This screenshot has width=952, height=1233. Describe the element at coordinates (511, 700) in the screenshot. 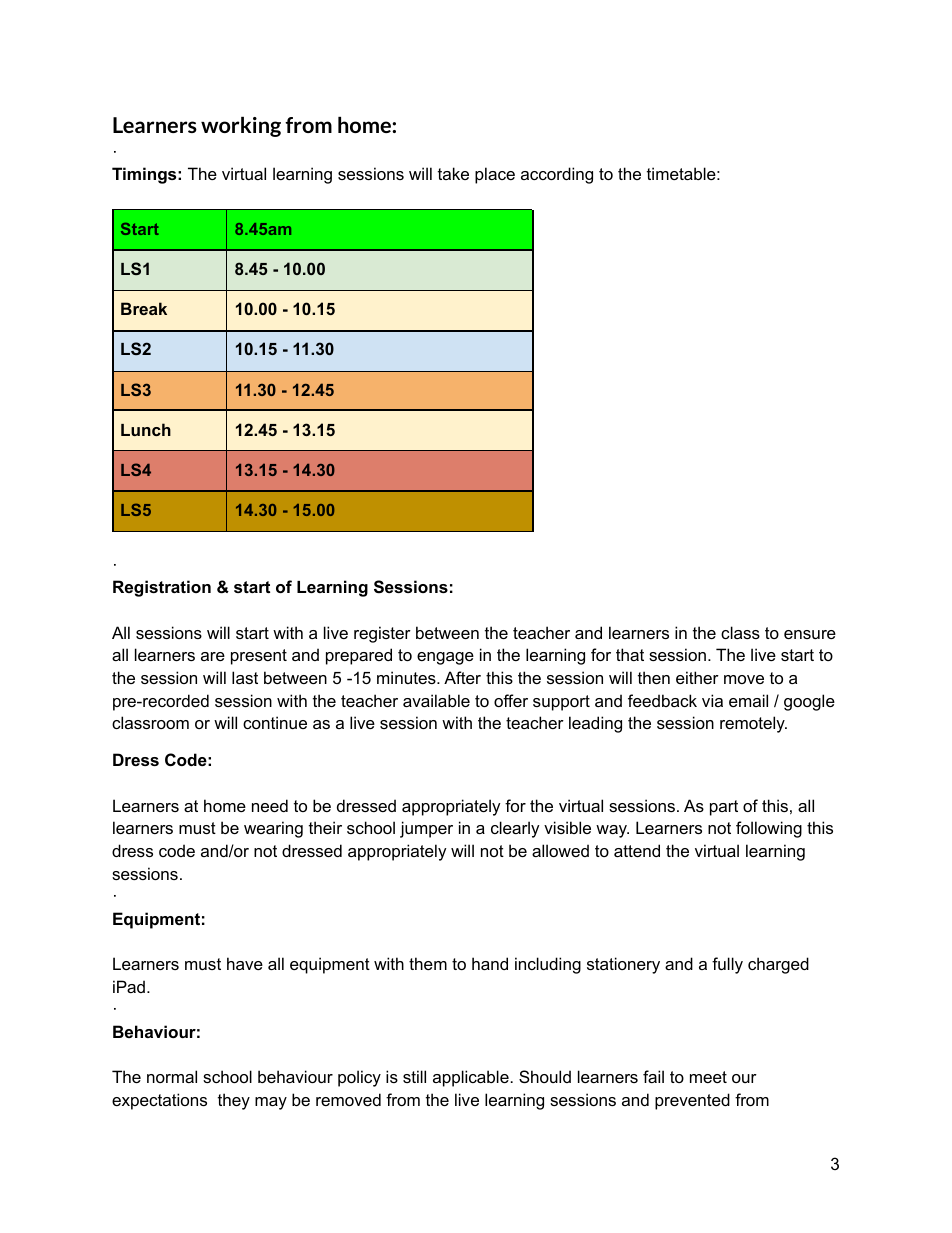

I see `offer` at that location.
